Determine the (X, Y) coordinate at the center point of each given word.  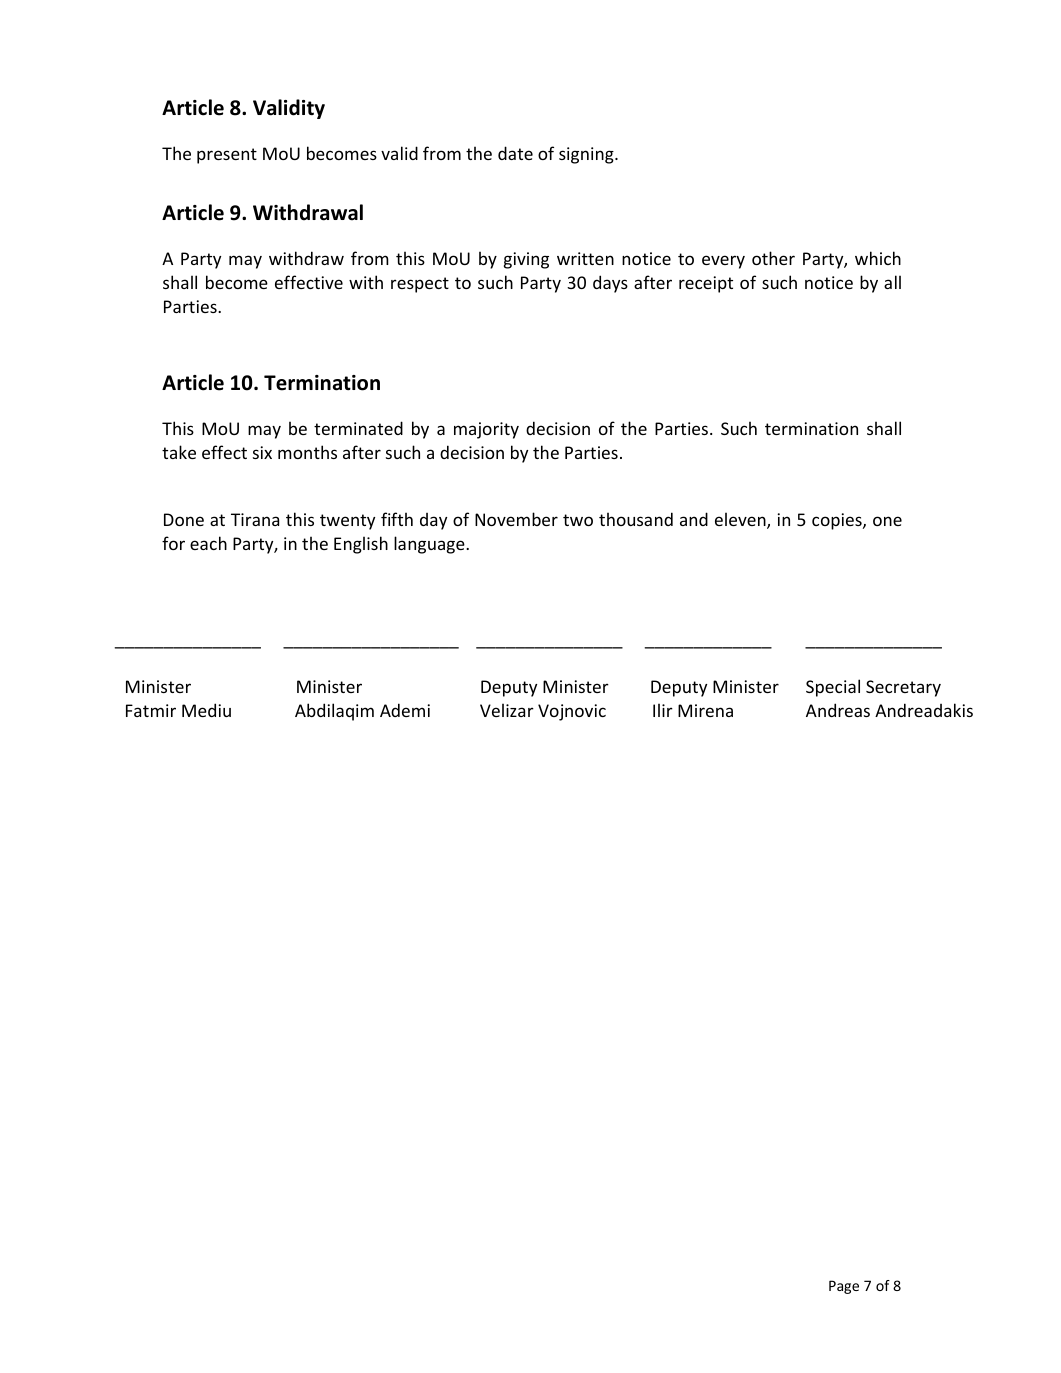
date (515, 153)
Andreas (838, 710)
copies (838, 521)
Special (833, 688)
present (227, 156)
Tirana (255, 519)
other (773, 258)
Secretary (903, 688)
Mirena (705, 710)
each (208, 543)
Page (844, 1287)
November (516, 519)
